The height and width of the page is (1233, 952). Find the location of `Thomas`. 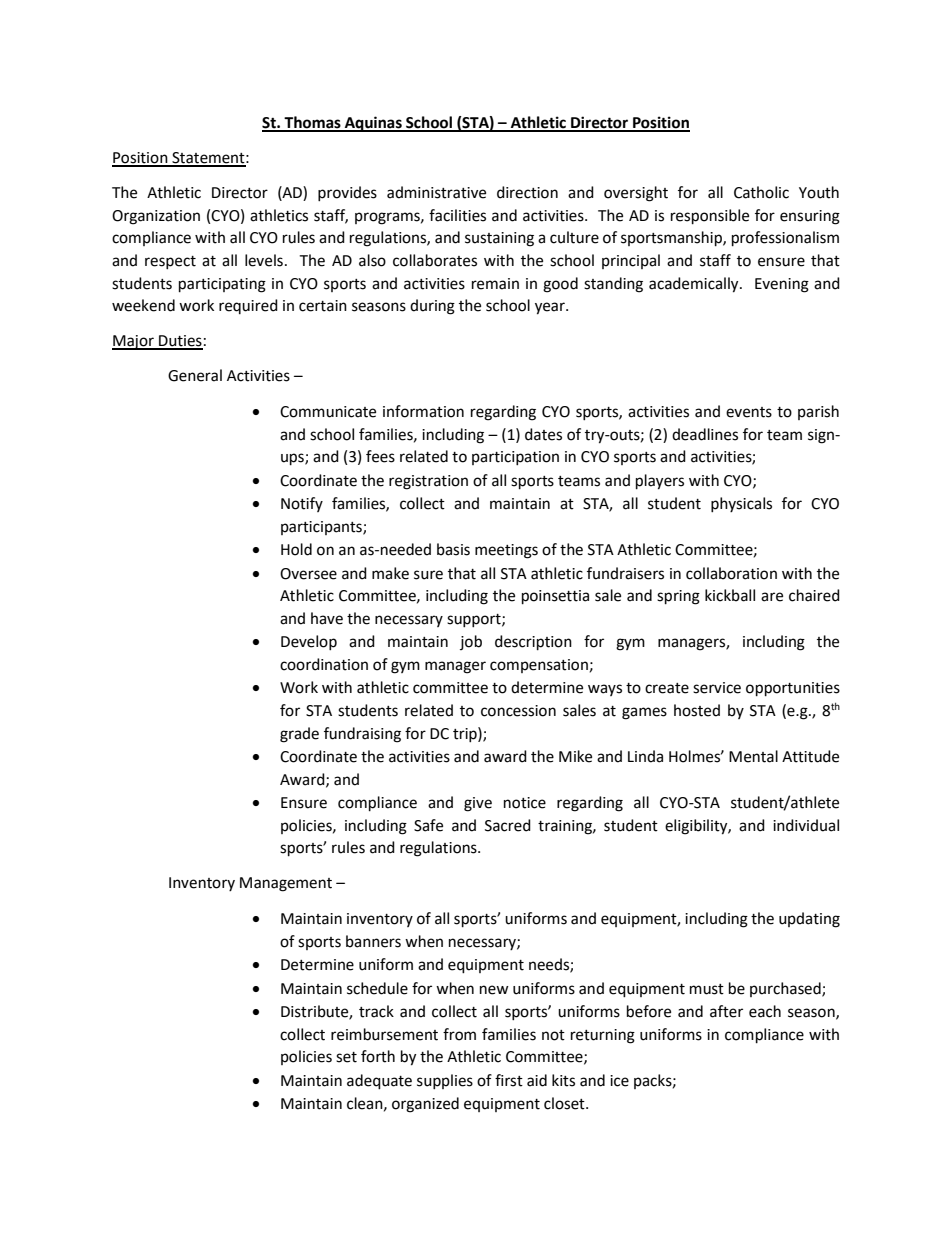

Thomas is located at coordinates (312, 123).
